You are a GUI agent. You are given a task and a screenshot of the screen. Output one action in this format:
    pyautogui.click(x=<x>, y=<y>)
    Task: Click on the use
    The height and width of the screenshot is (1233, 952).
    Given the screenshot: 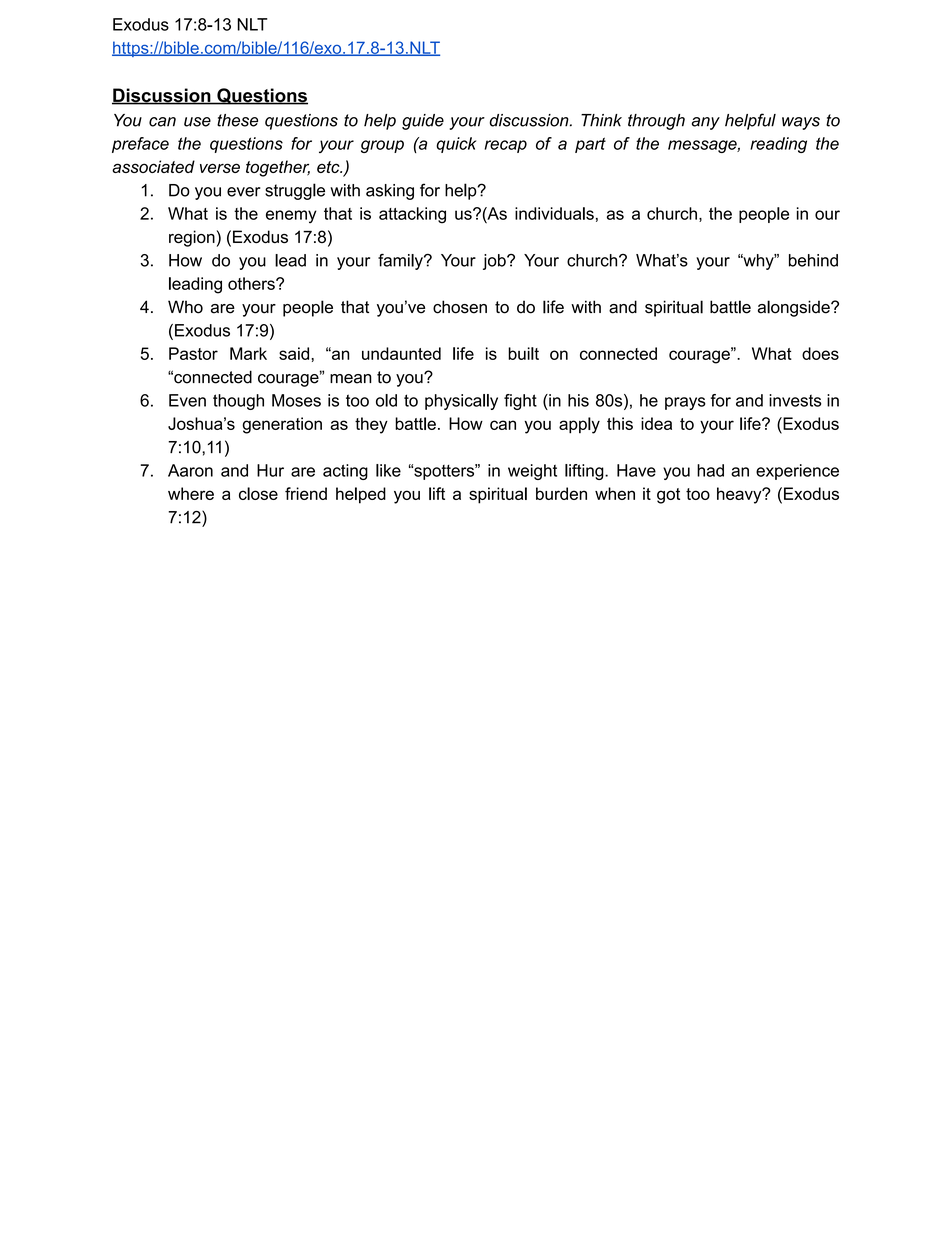 What is the action you would take?
    pyautogui.click(x=197, y=122)
